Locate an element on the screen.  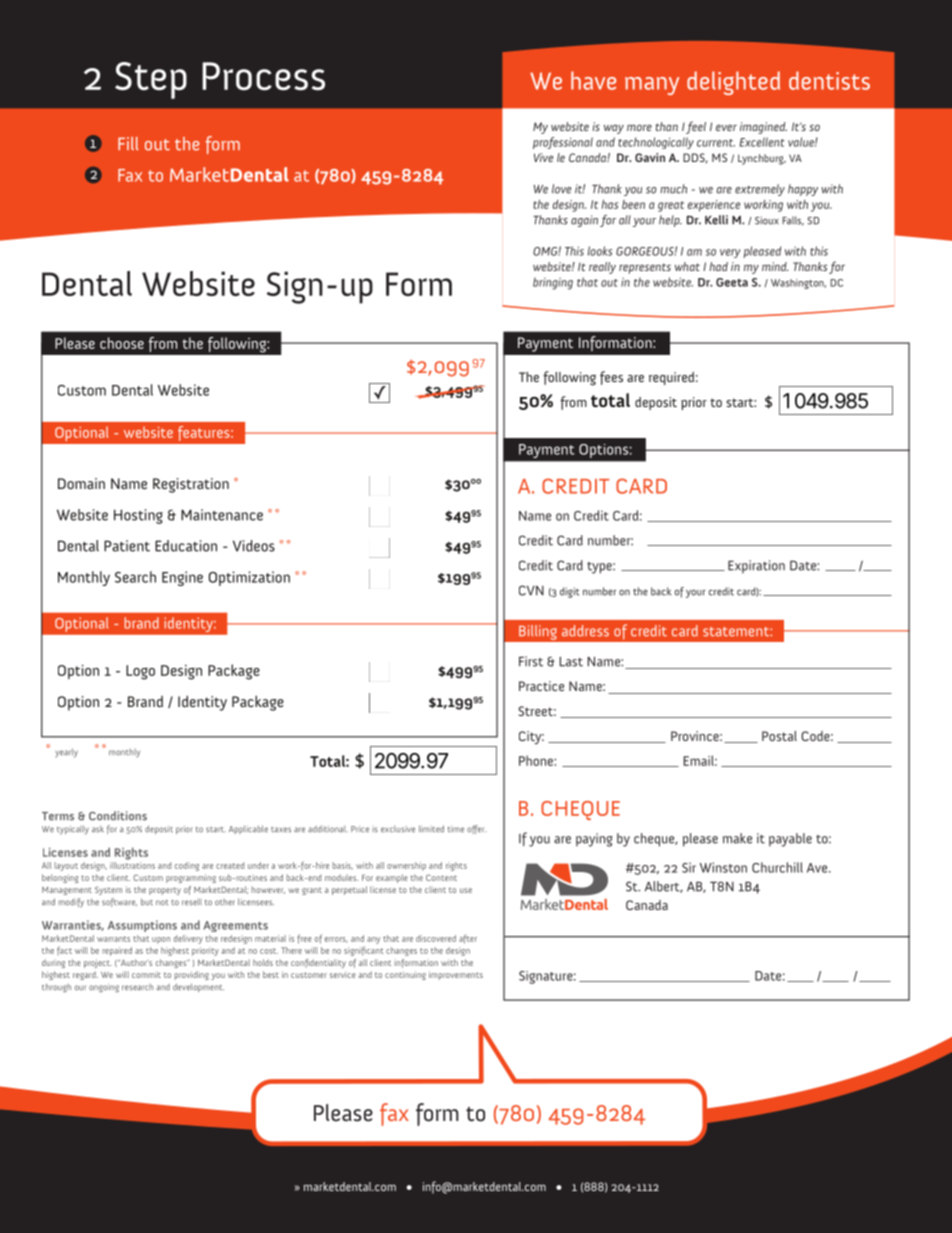
commit is located at coordinates (146, 974).
